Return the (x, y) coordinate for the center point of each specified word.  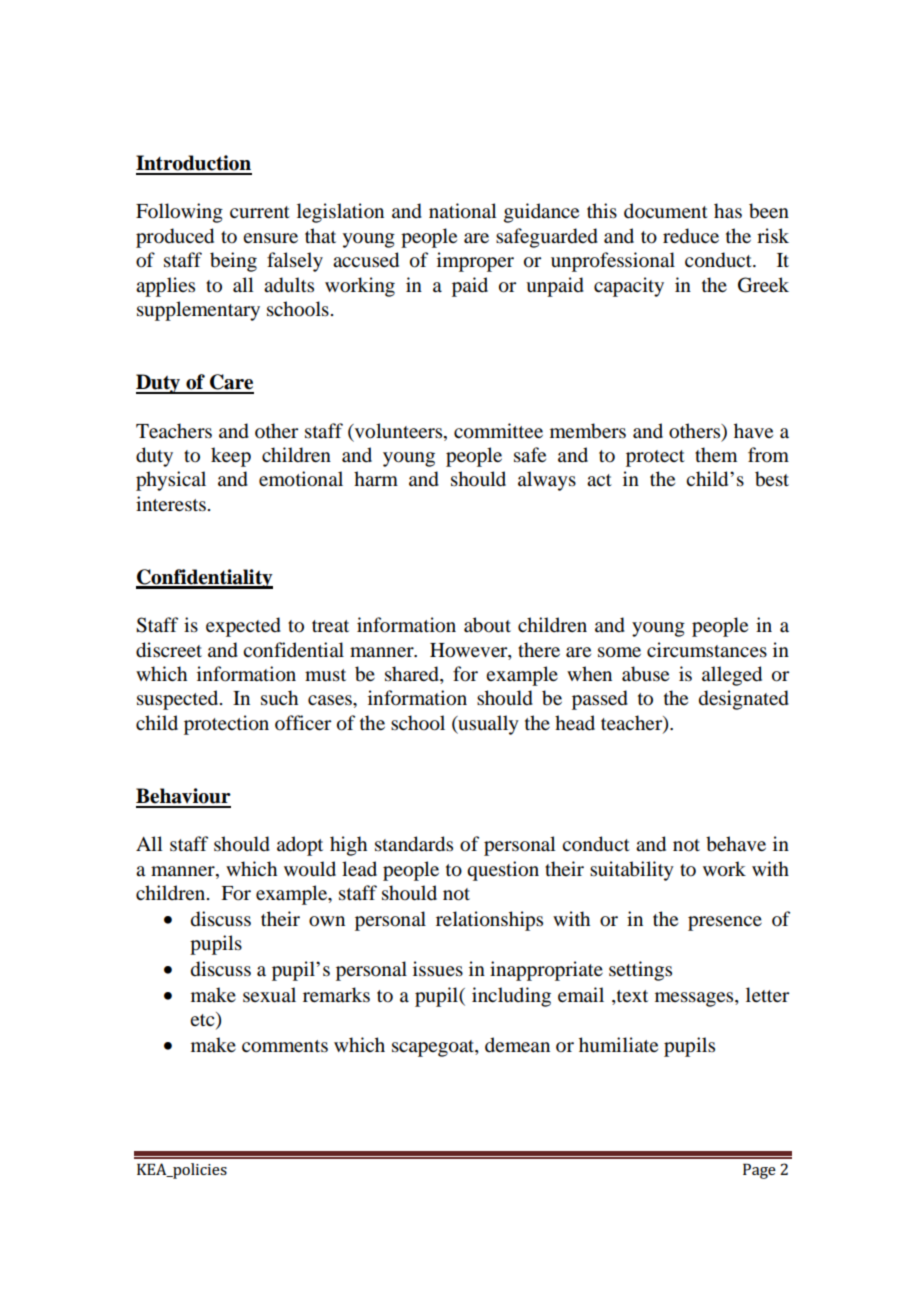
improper (475, 262)
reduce (691, 236)
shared (413, 675)
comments (285, 1046)
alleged (732, 676)
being (233, 262)
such (279, 698)
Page (759, 1171)
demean (517, 1044)
